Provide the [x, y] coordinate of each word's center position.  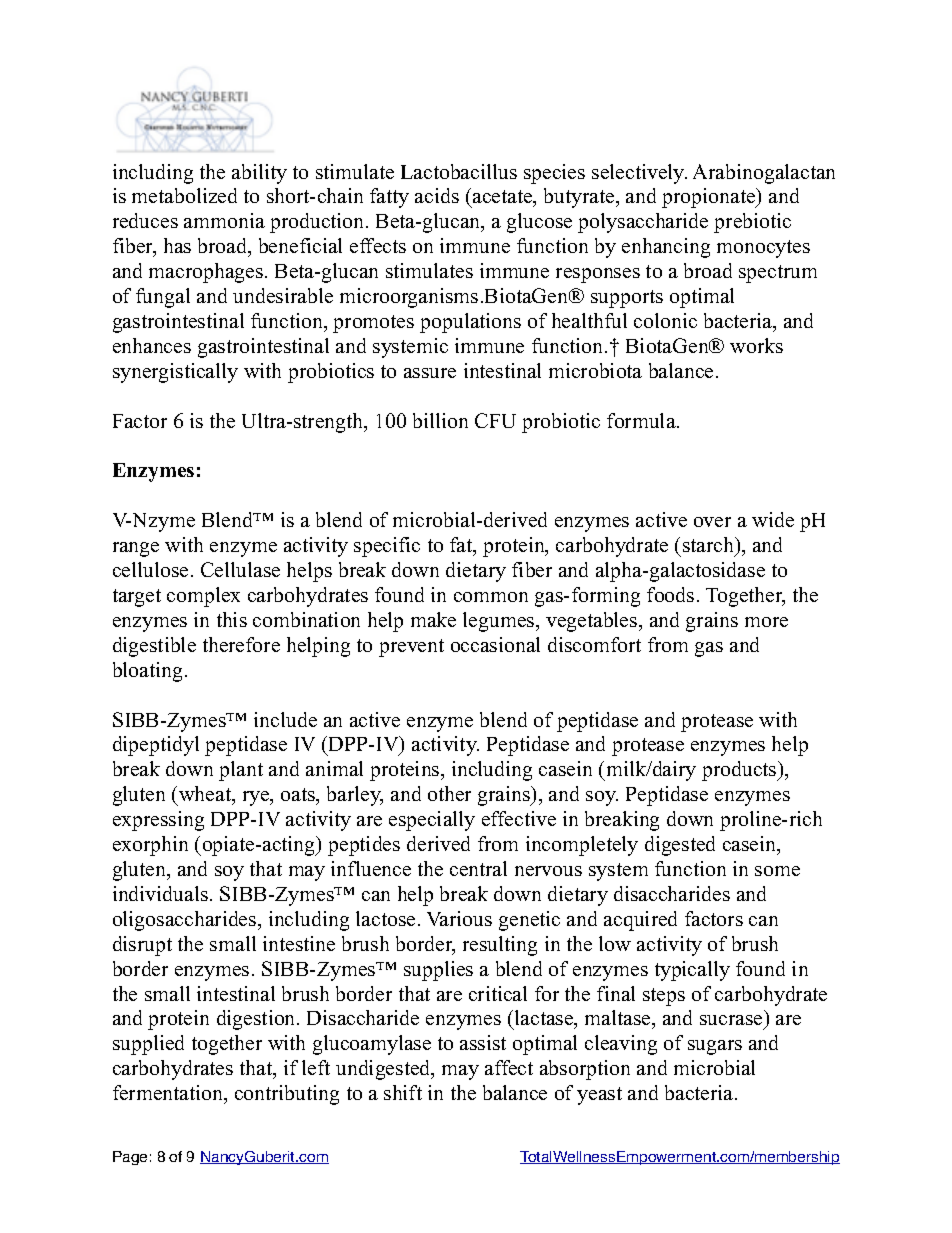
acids [437, 195]
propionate [710, 198]
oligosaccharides [186, 921]
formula [642, 420]
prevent [411, 648]
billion [440, 420]
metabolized [184, 195]
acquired [640, 921]
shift [403, 1092]
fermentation [169, 1094]
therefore [241, 644]
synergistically [175, 373]
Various [459, 918]
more [766, 622]
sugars [715, 1047]
